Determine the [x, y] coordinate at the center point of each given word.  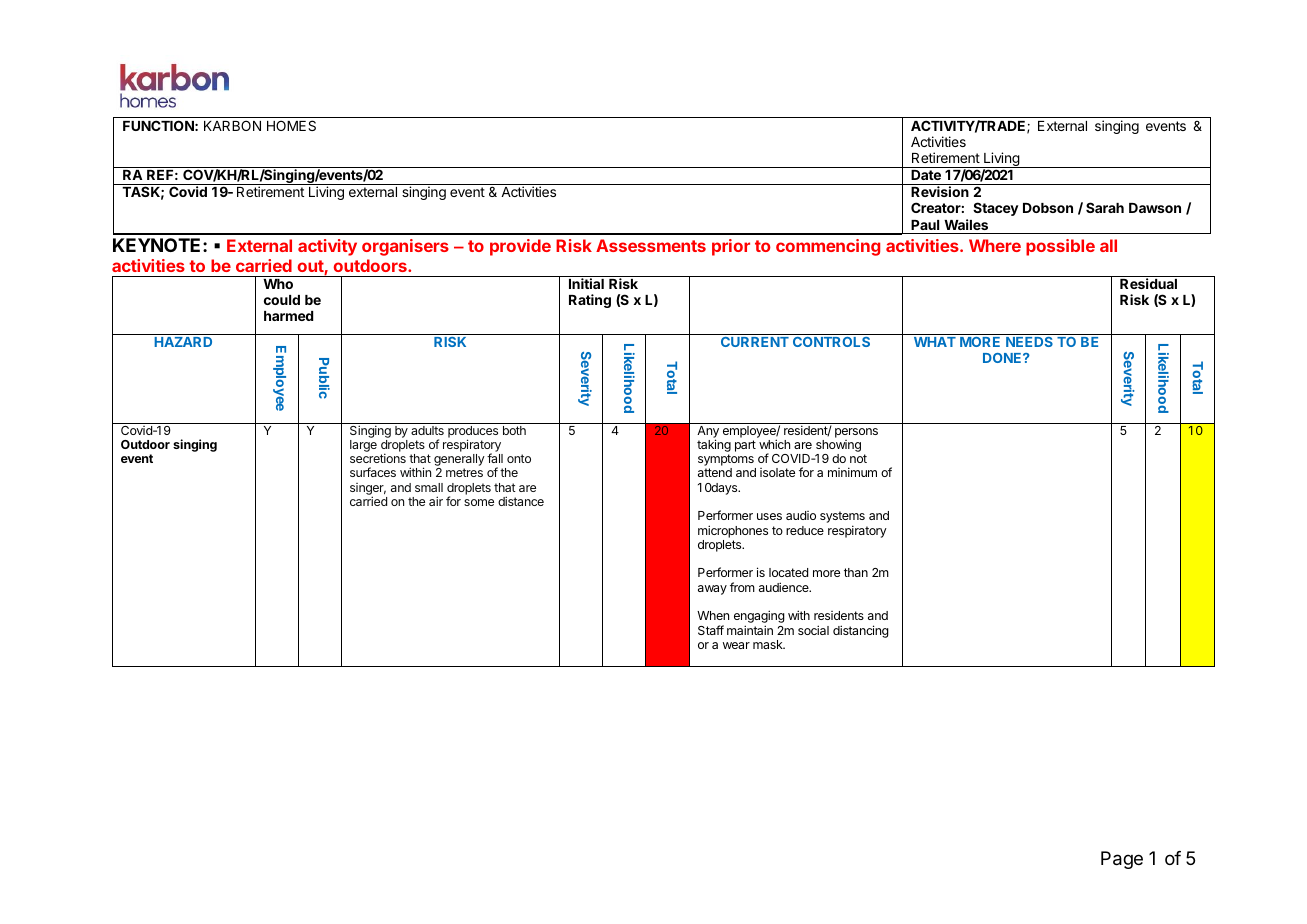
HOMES [291, 125]
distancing [861, 631]
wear [736, 645]
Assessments [651, 245]
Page [1122, 860]
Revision [940, 191]
